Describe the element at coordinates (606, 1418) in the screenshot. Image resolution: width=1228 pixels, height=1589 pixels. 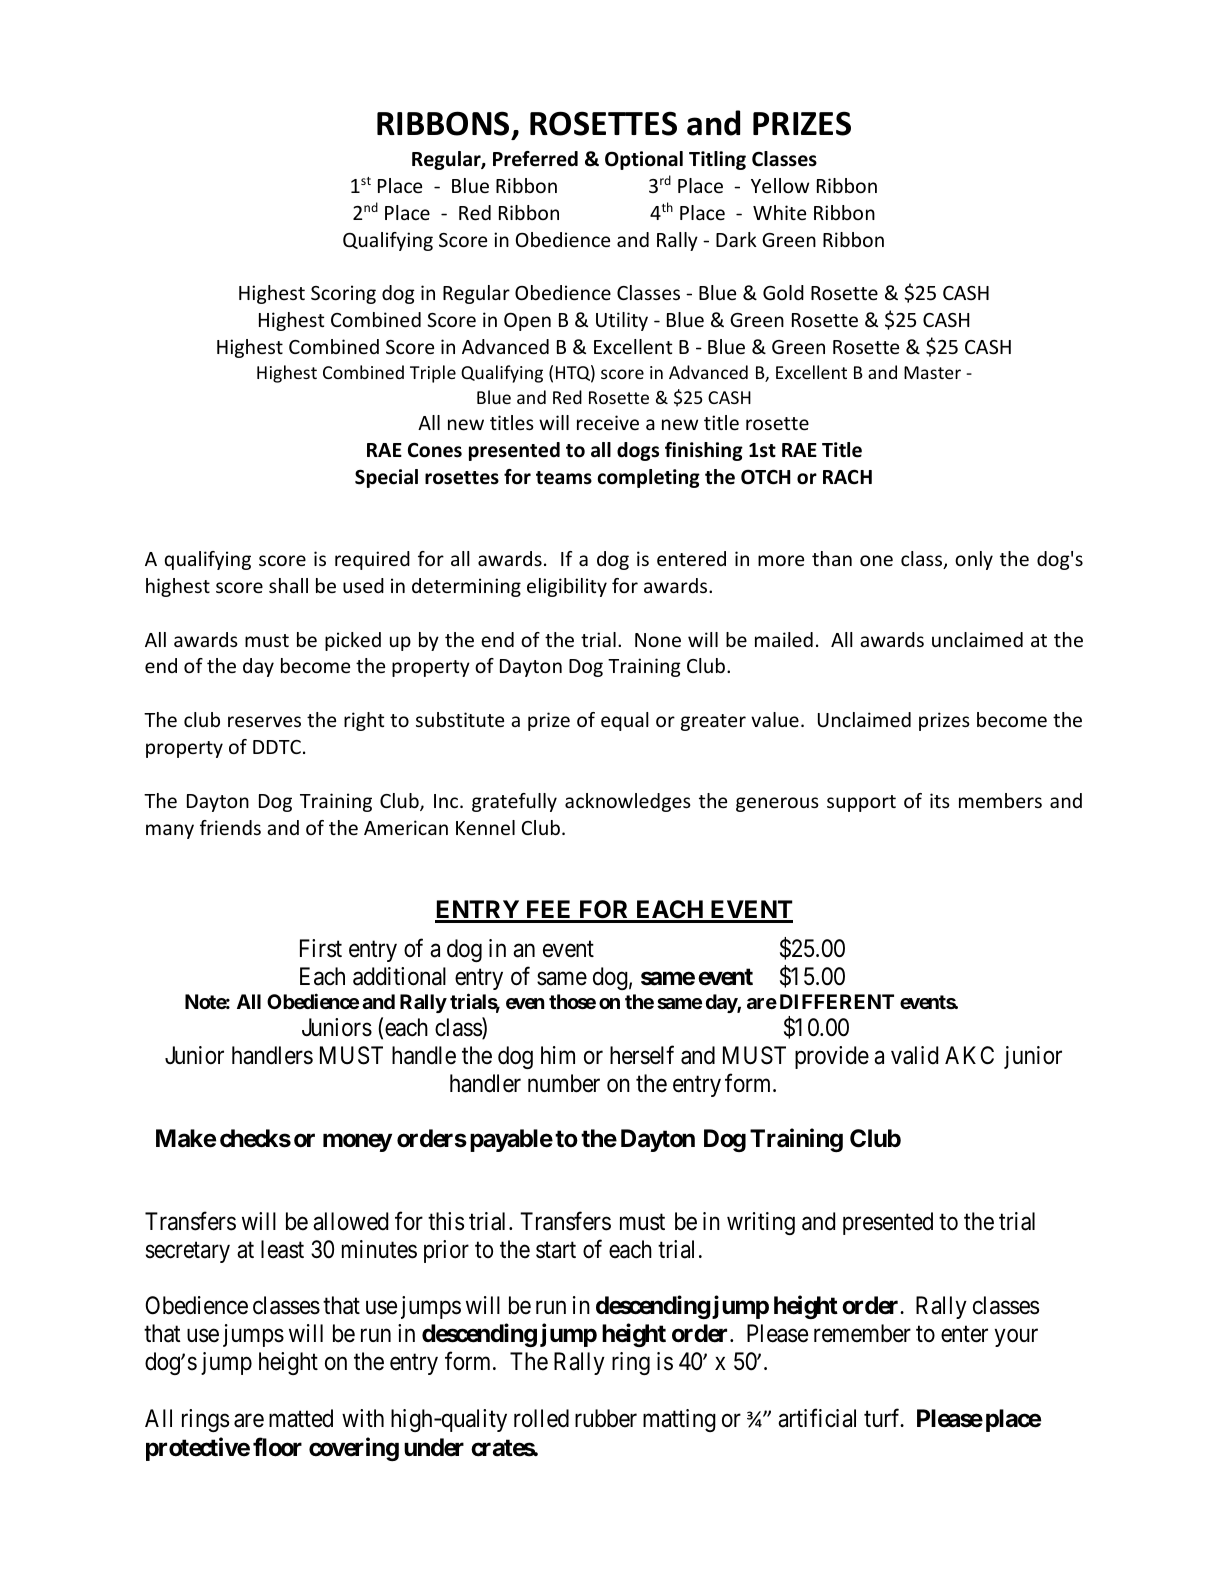
I see `rubber` at that location.
